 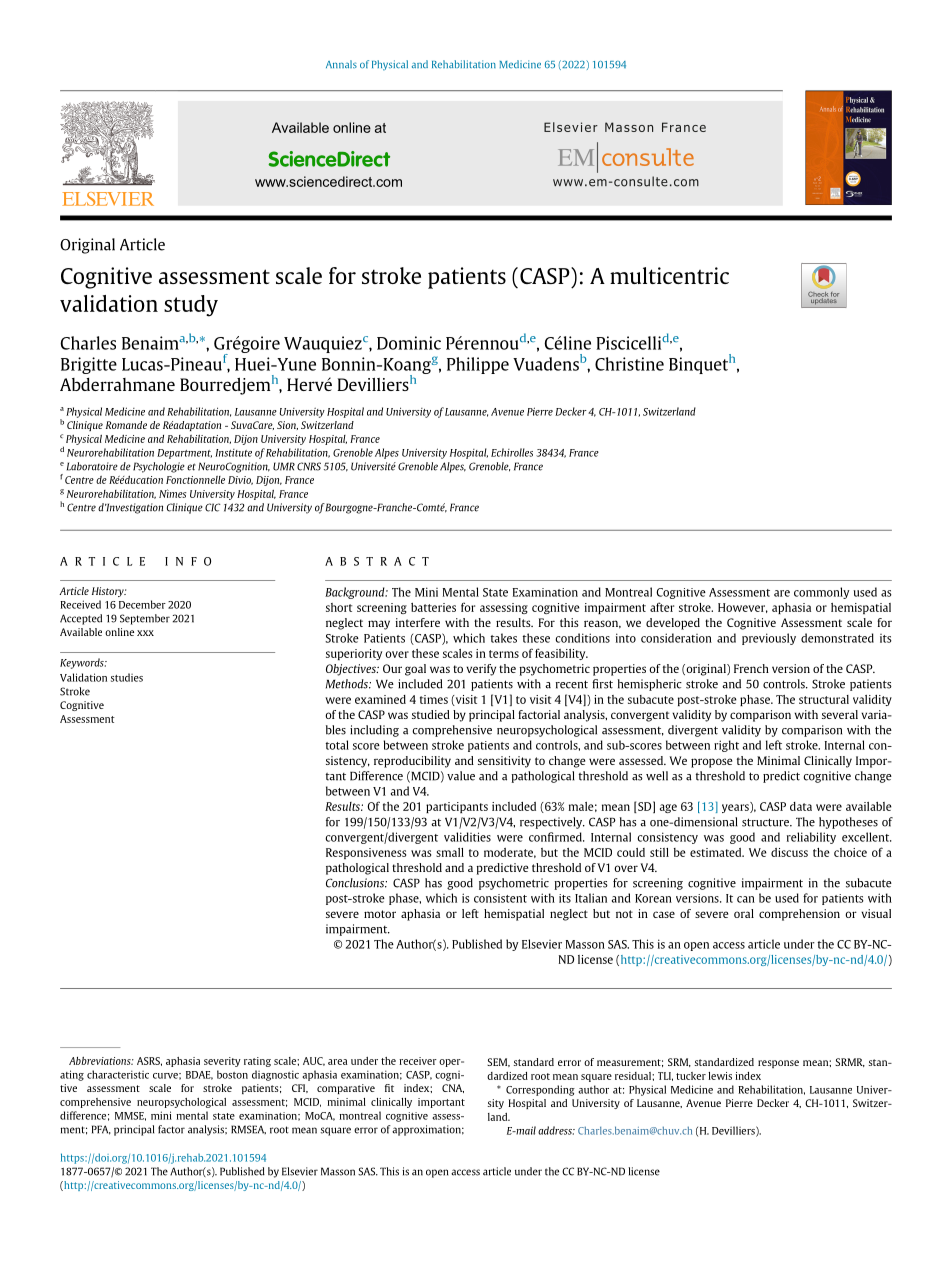 What do you see at coordinates (341, 64) in the screenshot?
I see `Annals` at bounding box center [341, 64].
